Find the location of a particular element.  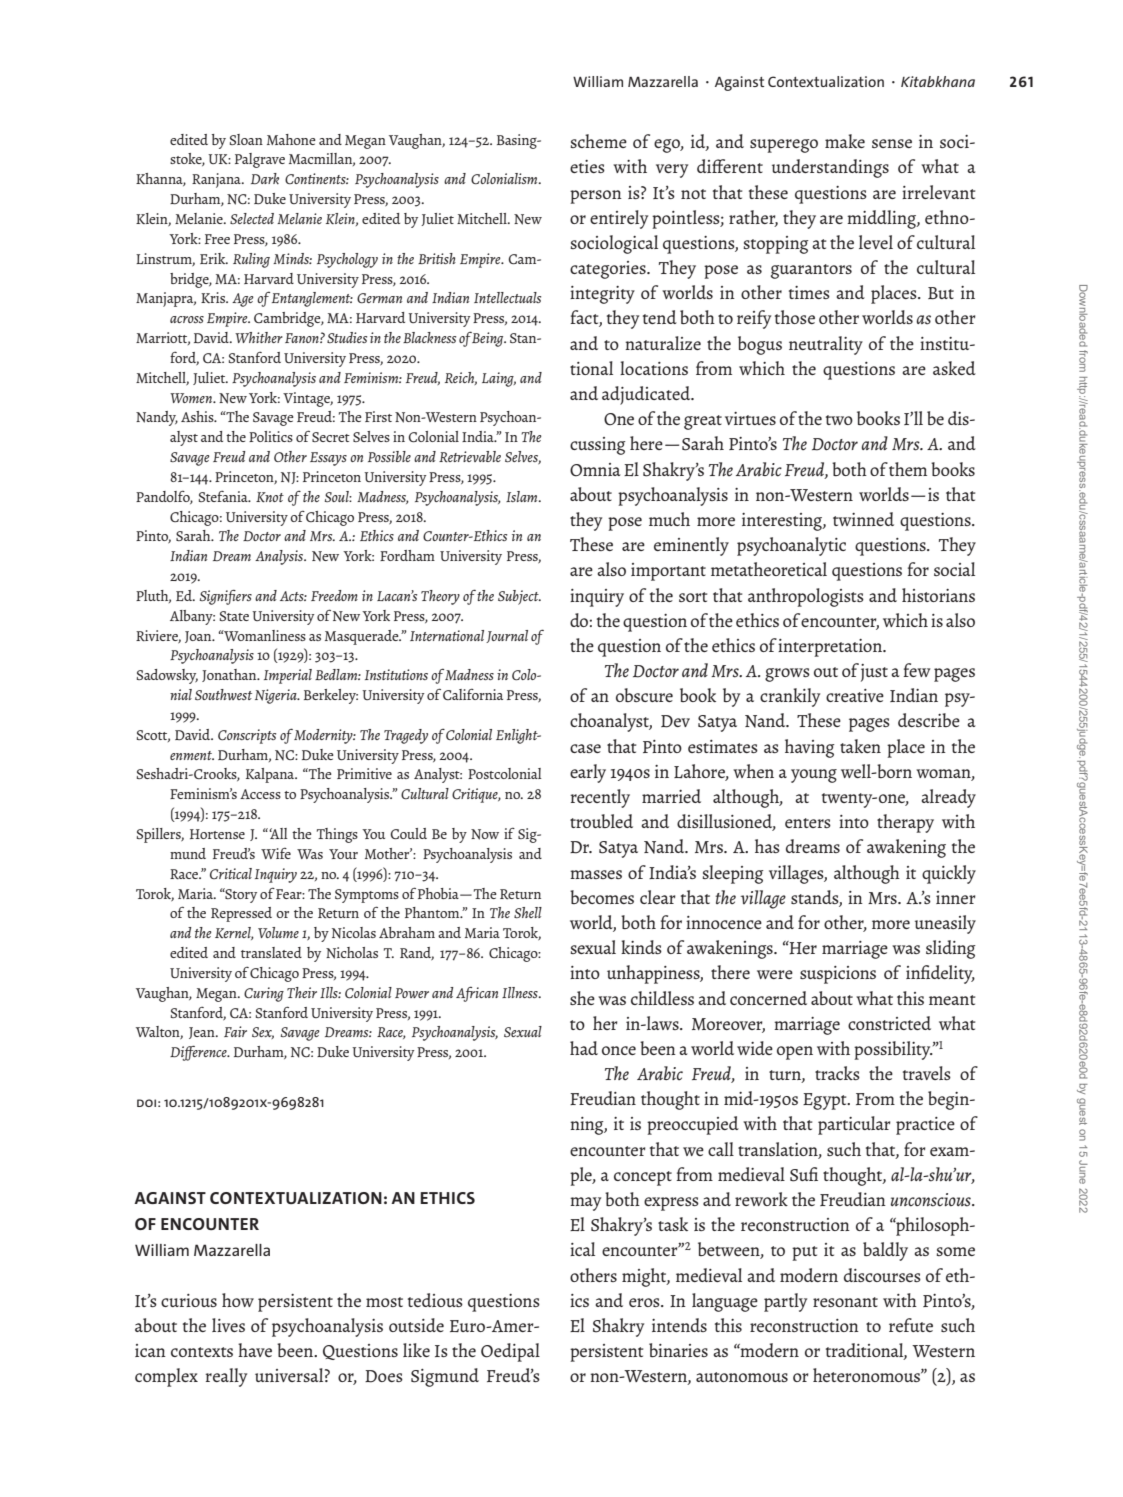

Stefania is located at coordinates (224, 496).
